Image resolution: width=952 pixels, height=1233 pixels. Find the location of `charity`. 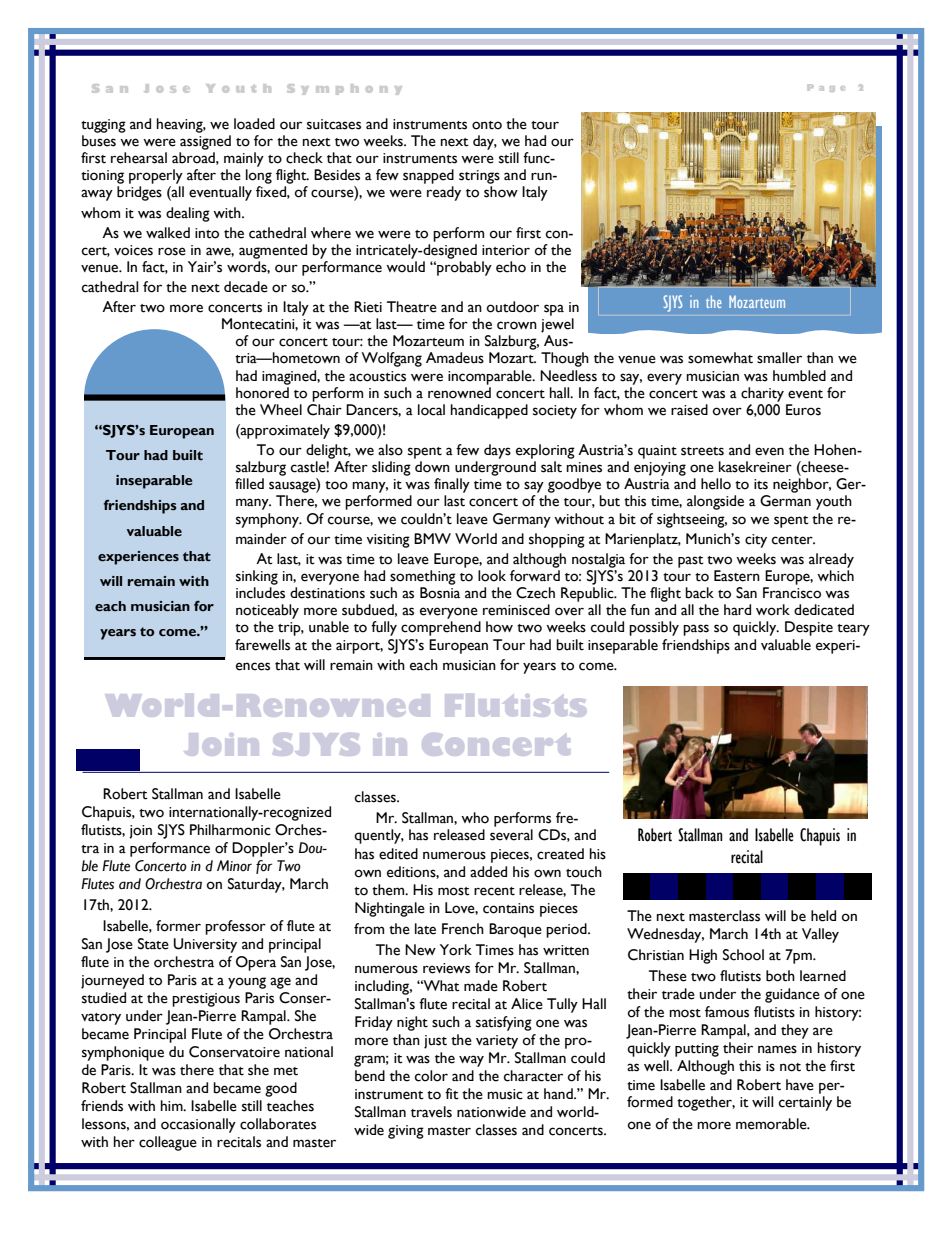

charity is located at coordinates (762, 394).
